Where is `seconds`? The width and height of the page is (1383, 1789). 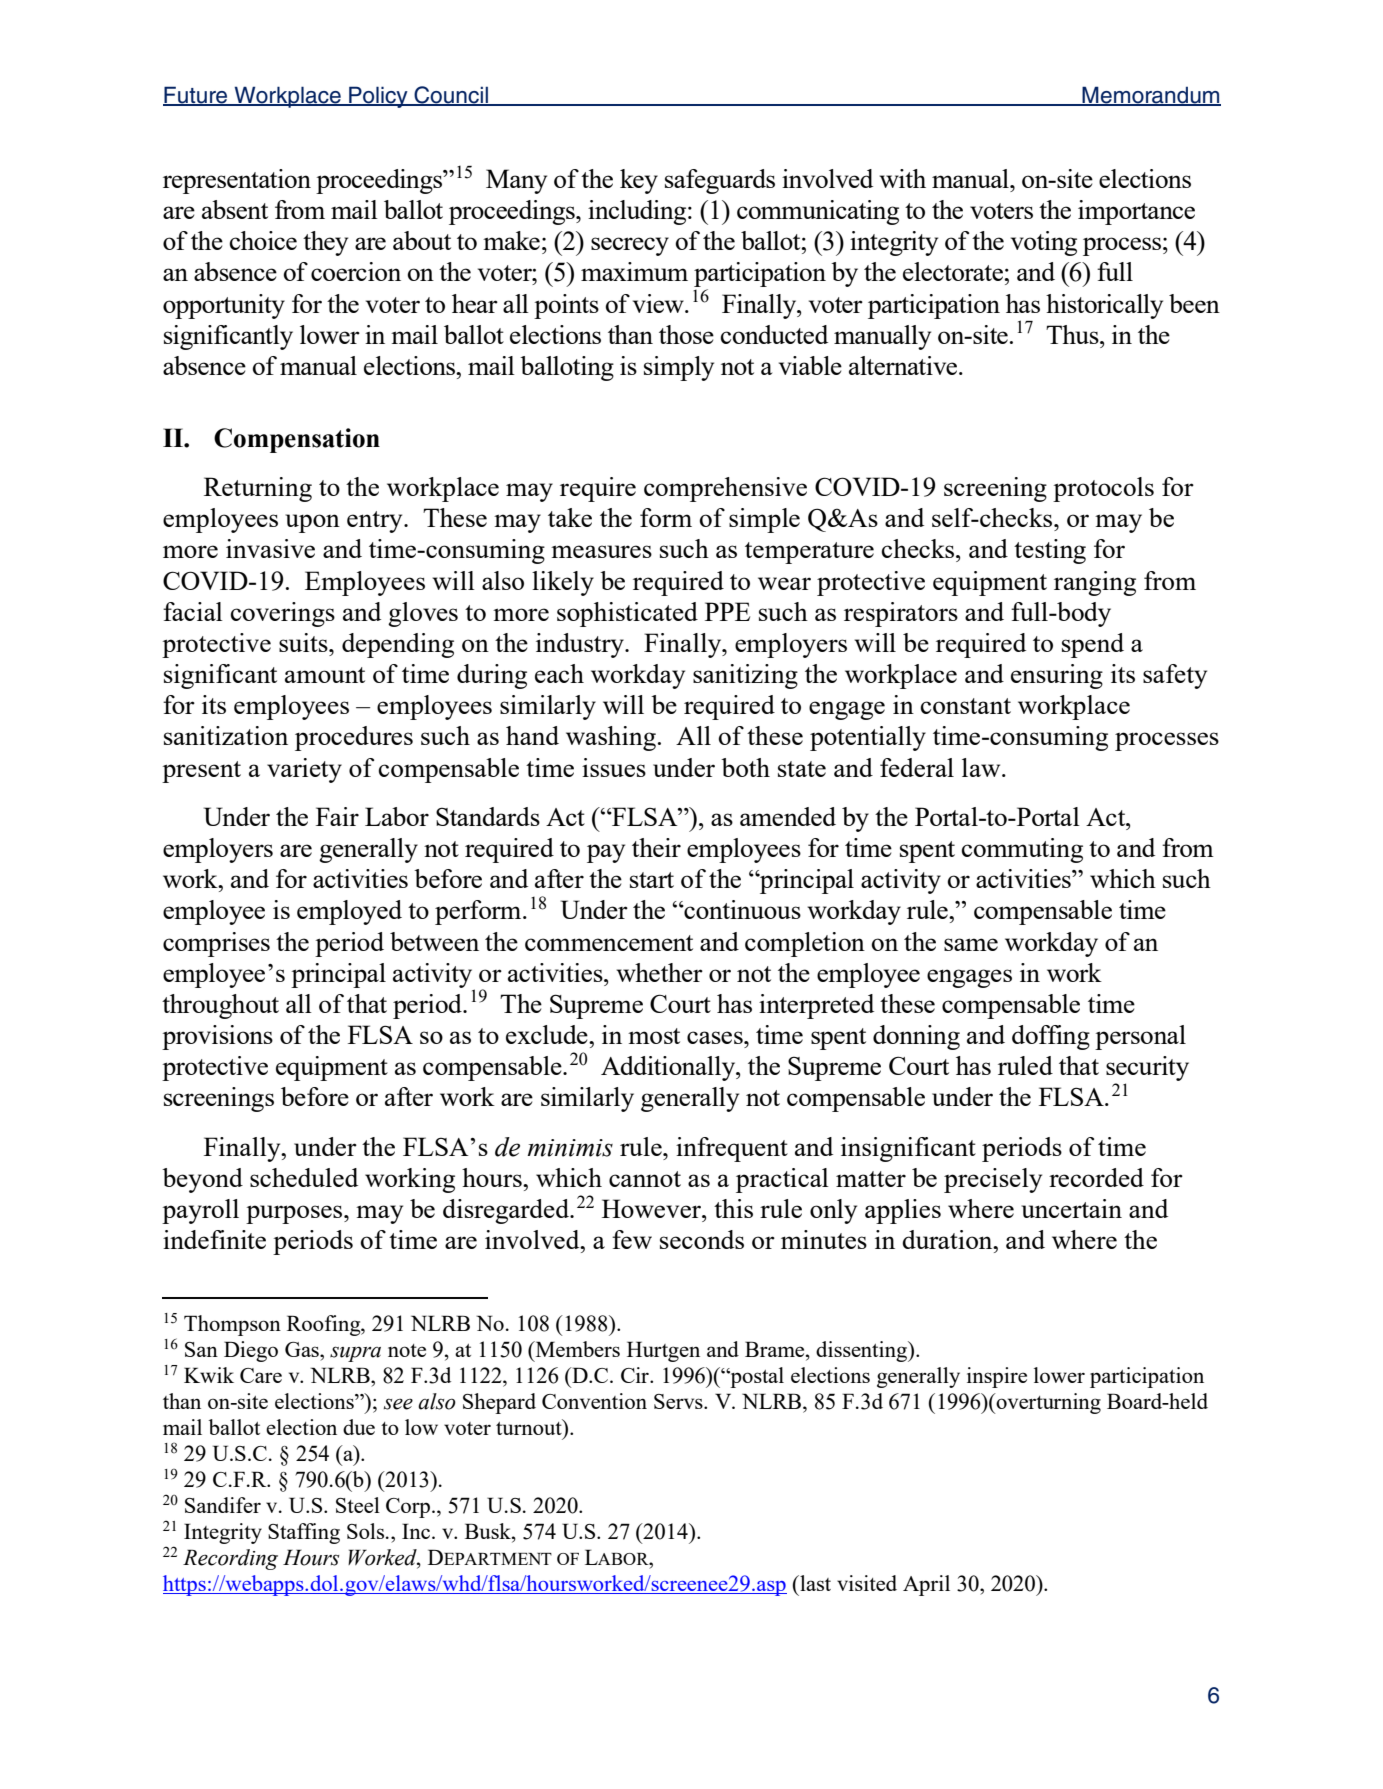 seconds is located at coordinates (702, 1239).
